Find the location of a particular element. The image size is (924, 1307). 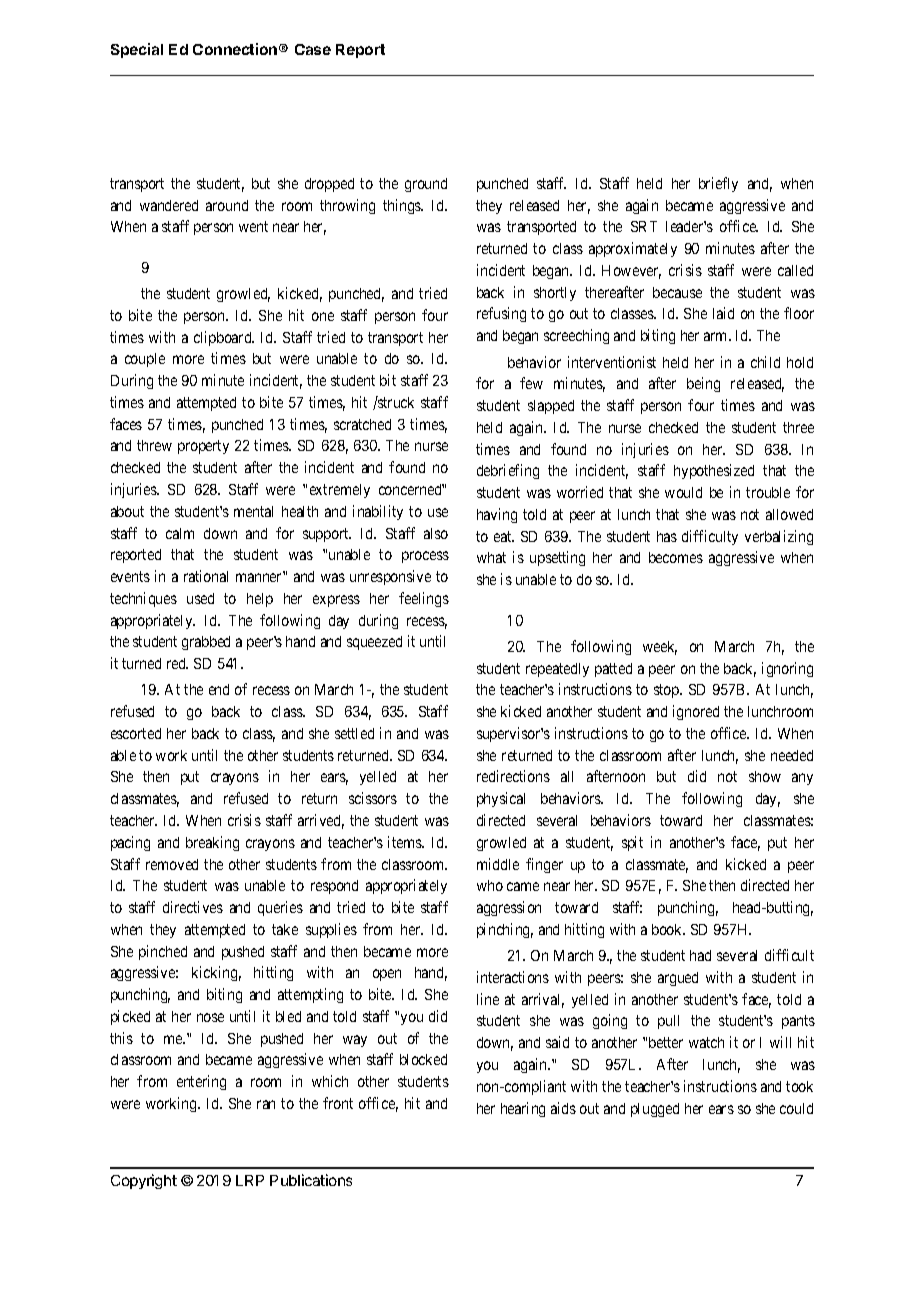

hearing is located at coordinates (523, 1109).
